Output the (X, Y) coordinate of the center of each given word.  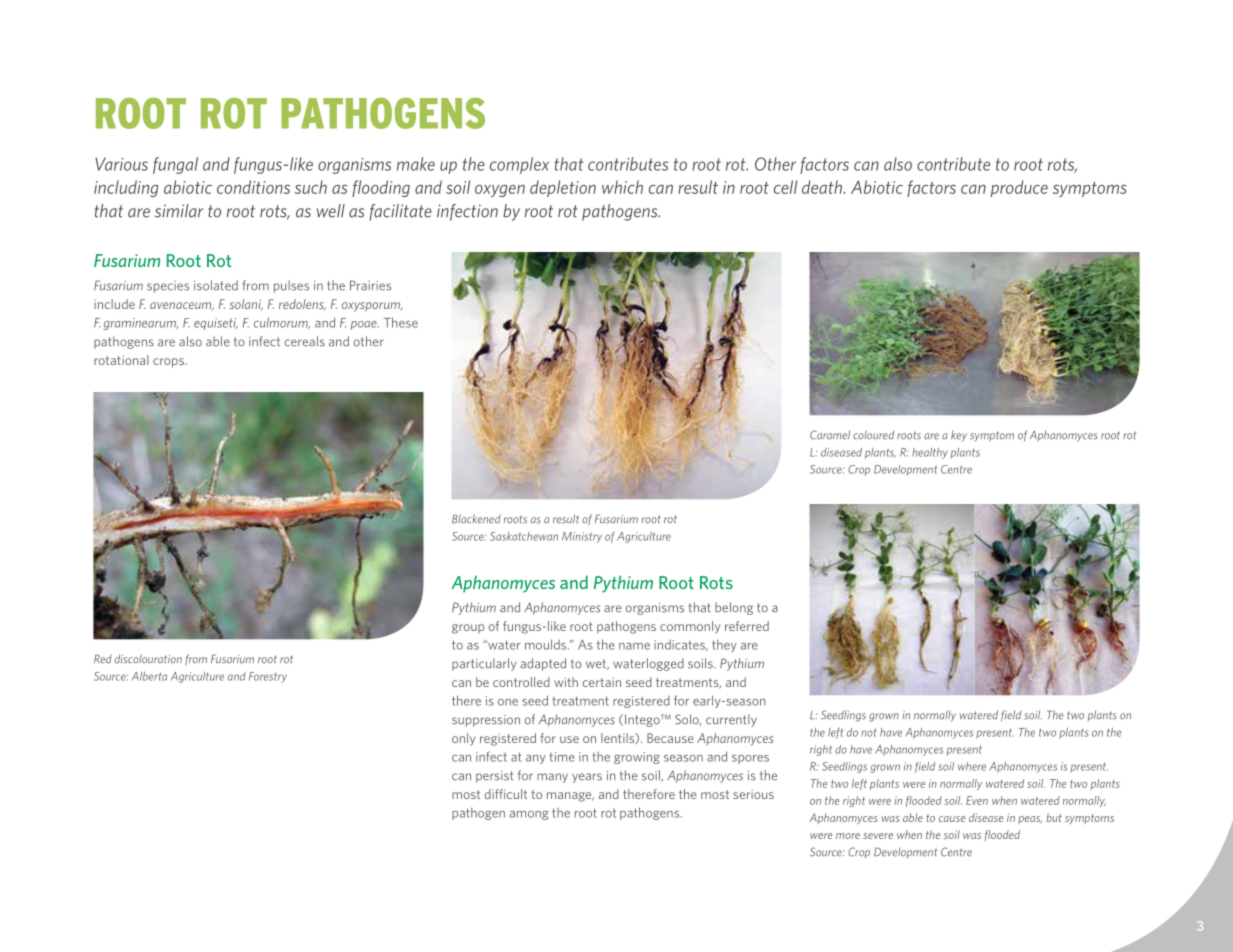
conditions (253, 187)
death (823, 187)
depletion (563, 188)
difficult (506, 794)
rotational (121, 360)
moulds (547, 644)
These (401, 322)
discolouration (148, 659)
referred (747, 626)
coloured (873, 435)
